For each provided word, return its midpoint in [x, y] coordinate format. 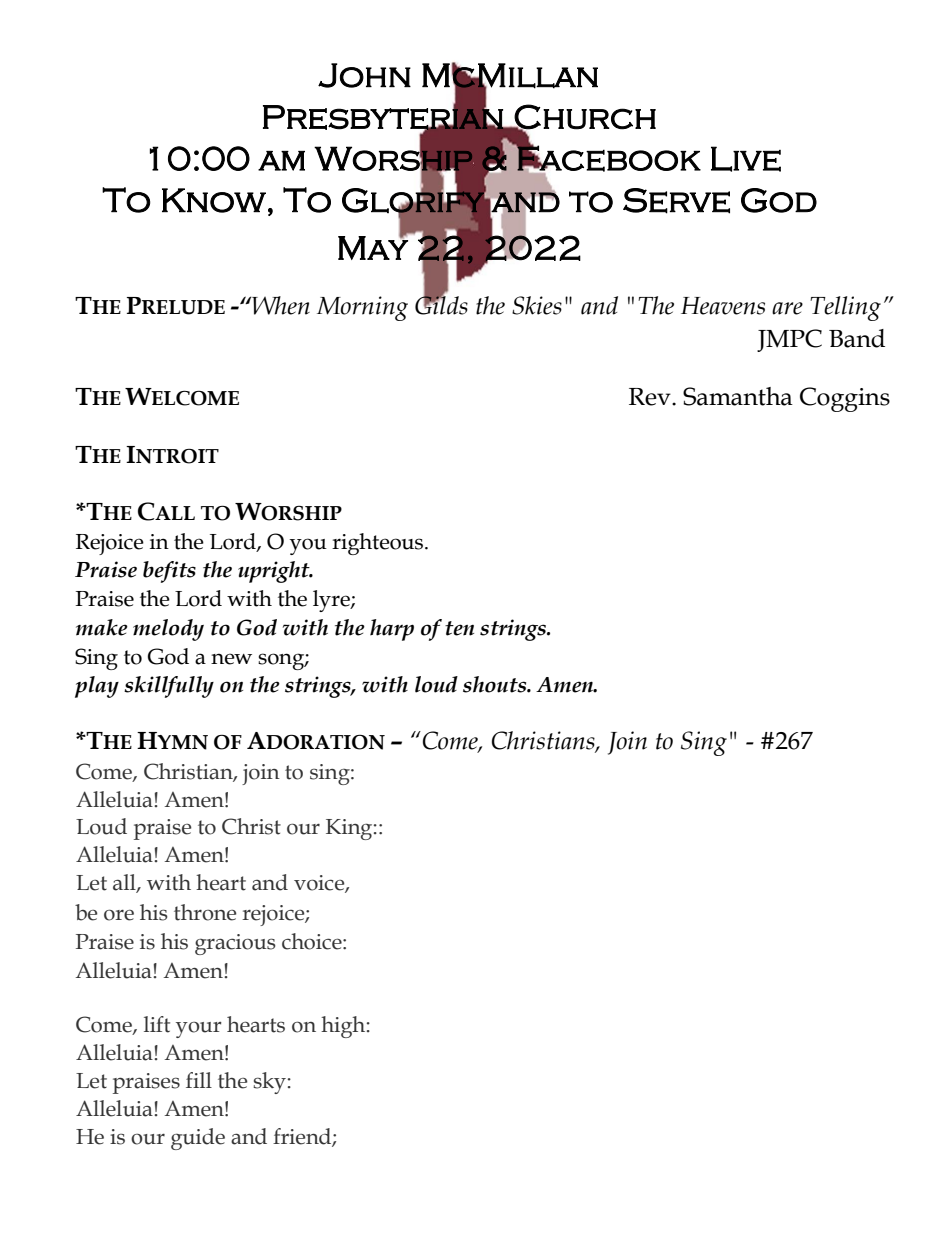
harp [392, 630]
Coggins [845, 399]
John [364, 75]
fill [199, 1080]
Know [214, 200]
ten [459, 628]
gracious [235, 944]
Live [746, 159]
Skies [537, 305]
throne [205, 912]
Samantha [738, 396]
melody [168, 630]
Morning [362, 308]
